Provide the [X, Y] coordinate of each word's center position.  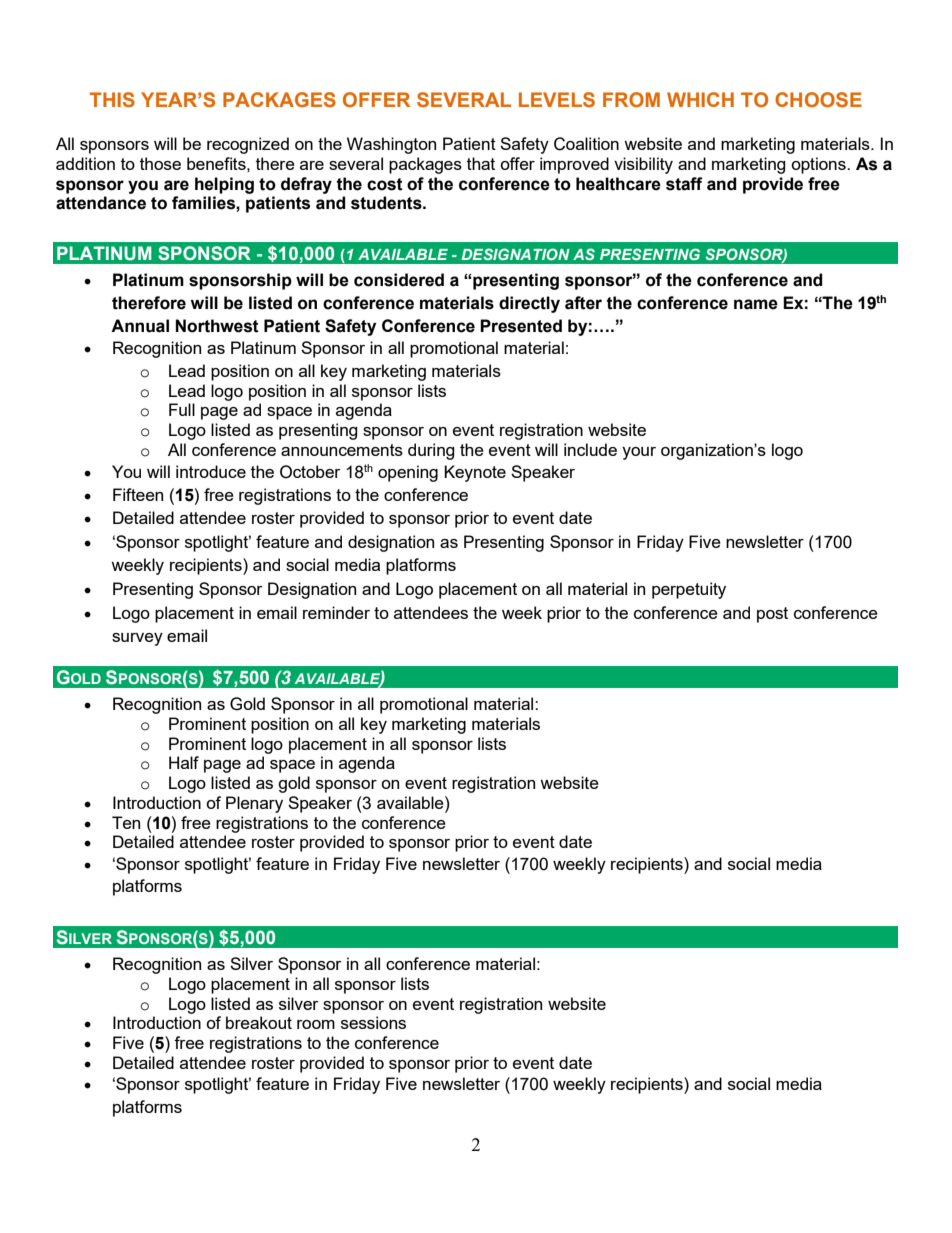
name [756, 304]
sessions [373, 1022]
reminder [336, 612]
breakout [259, 1022]
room [316, 1024]
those [160, 163]
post [772, 615]
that [481, 163]
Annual [140, 326]
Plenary [254, 804]
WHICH [700, 99]
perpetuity [689, 590]
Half [184, 762]
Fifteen [138, 494]
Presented [521, 326]
